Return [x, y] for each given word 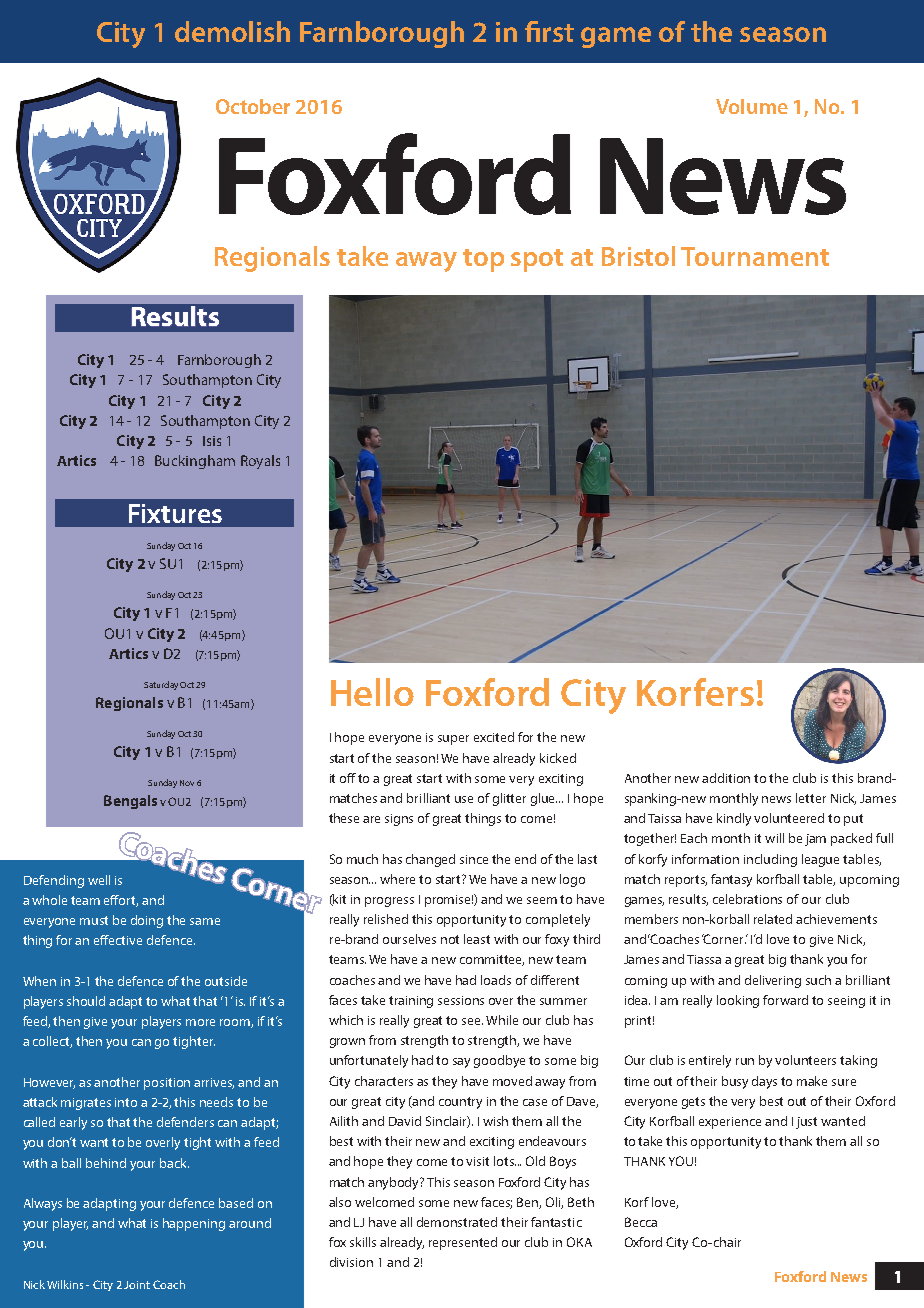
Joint [137, 1285]
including [770, 860]
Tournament [755, 256]
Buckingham [195, 462]
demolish [232, 31]
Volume [752, 106]
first [549, 31]
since [474, 859]
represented [463, 1243]
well [99, 880]
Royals [260, 462]
